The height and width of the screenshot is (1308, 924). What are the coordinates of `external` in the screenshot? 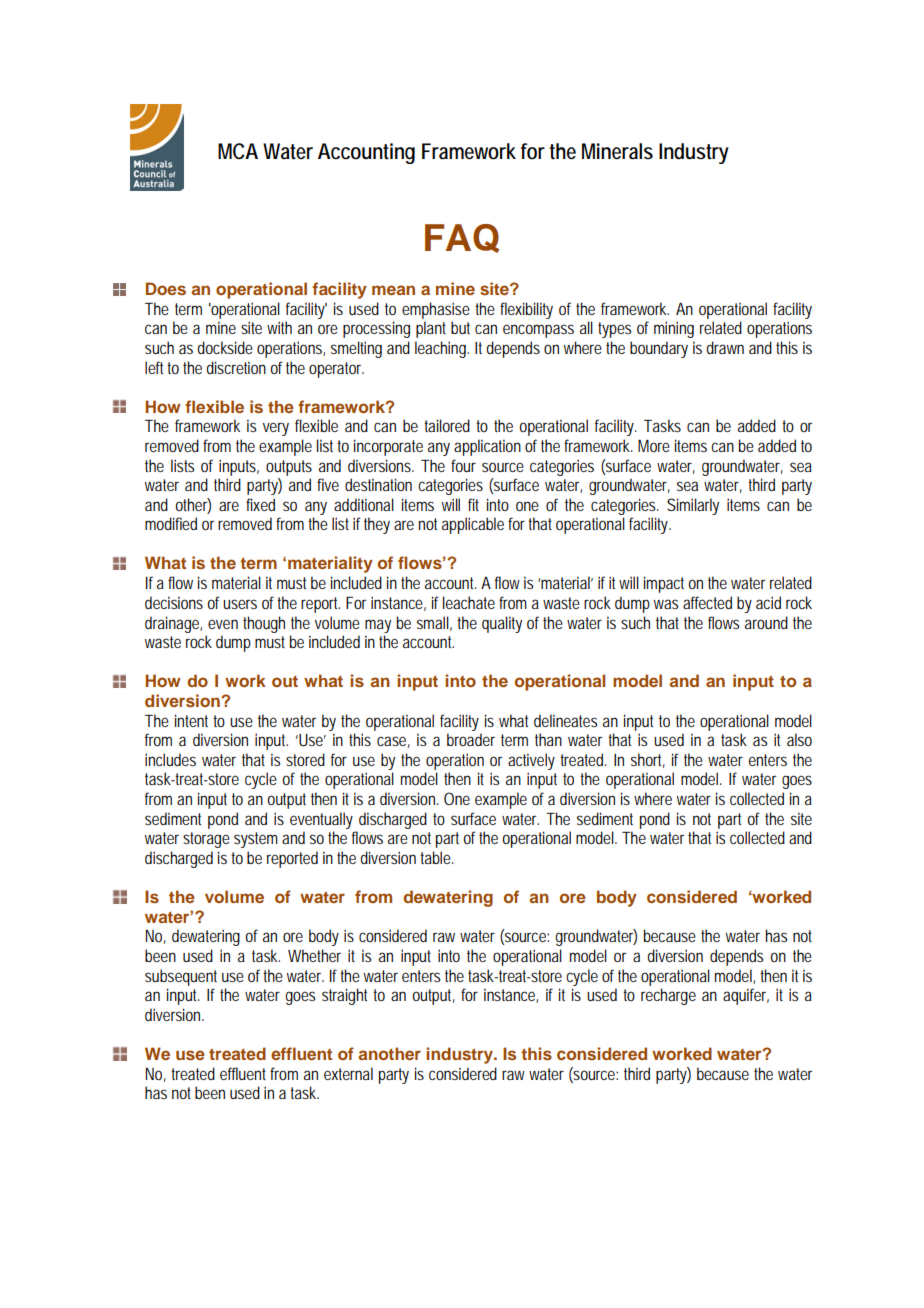 It's located at (348, 1073).
